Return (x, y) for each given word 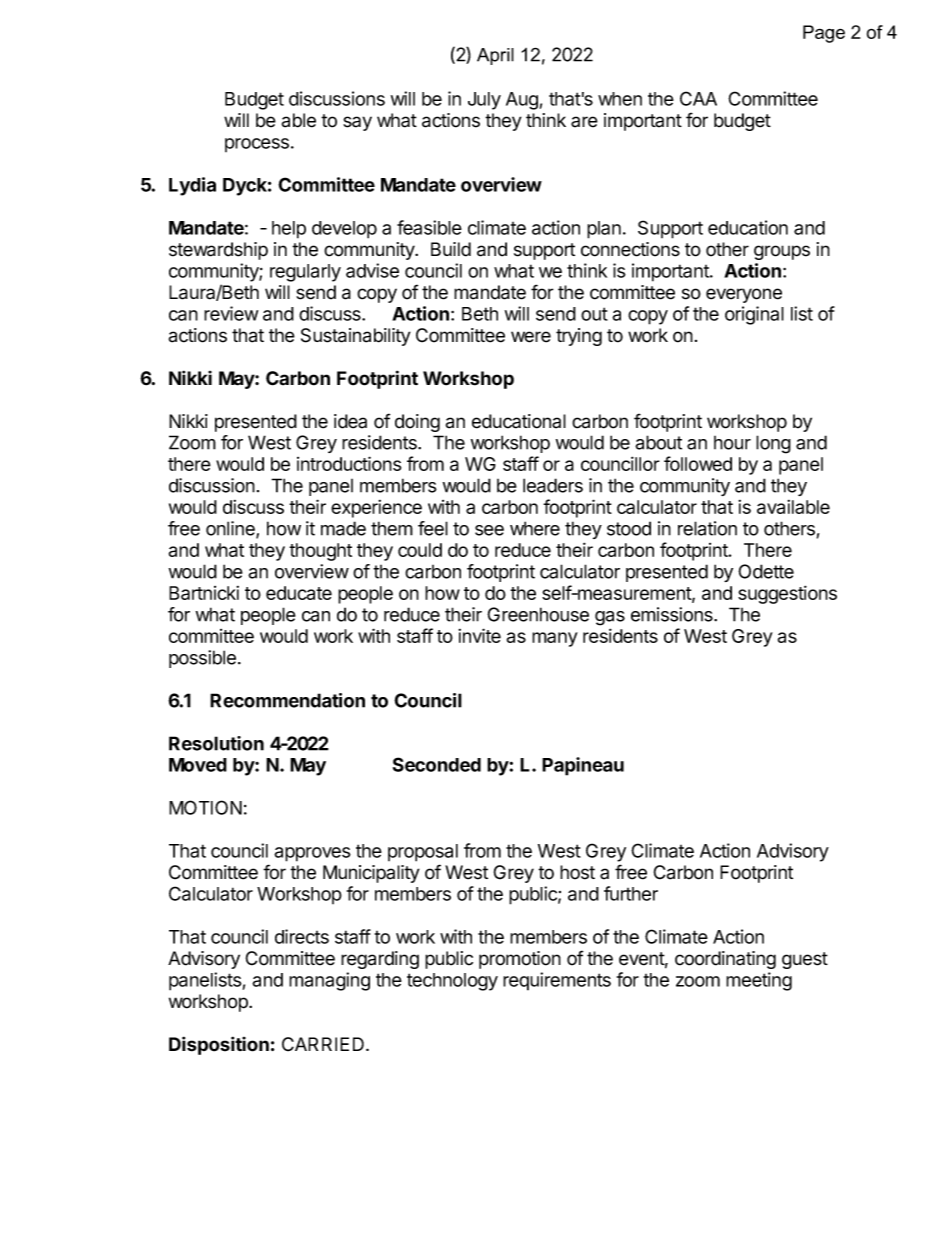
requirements (557, 981)
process (257, 145)
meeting (759, 981)
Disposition (219, 1045)
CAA (698, 98)
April (495, 56)
